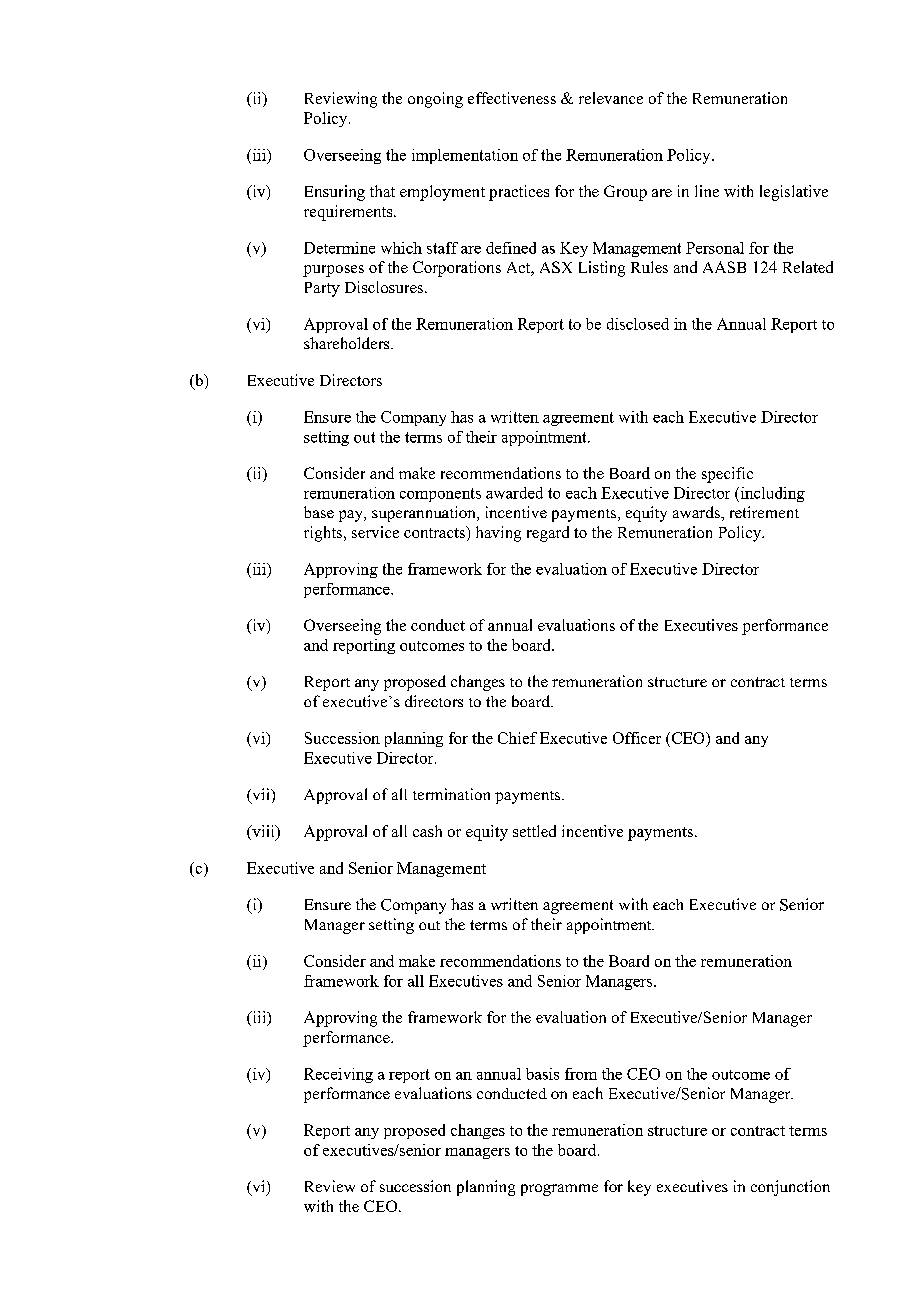 The width and height of the page is (924, 1308). I want to click on effectiveness, so click(512, 98).
